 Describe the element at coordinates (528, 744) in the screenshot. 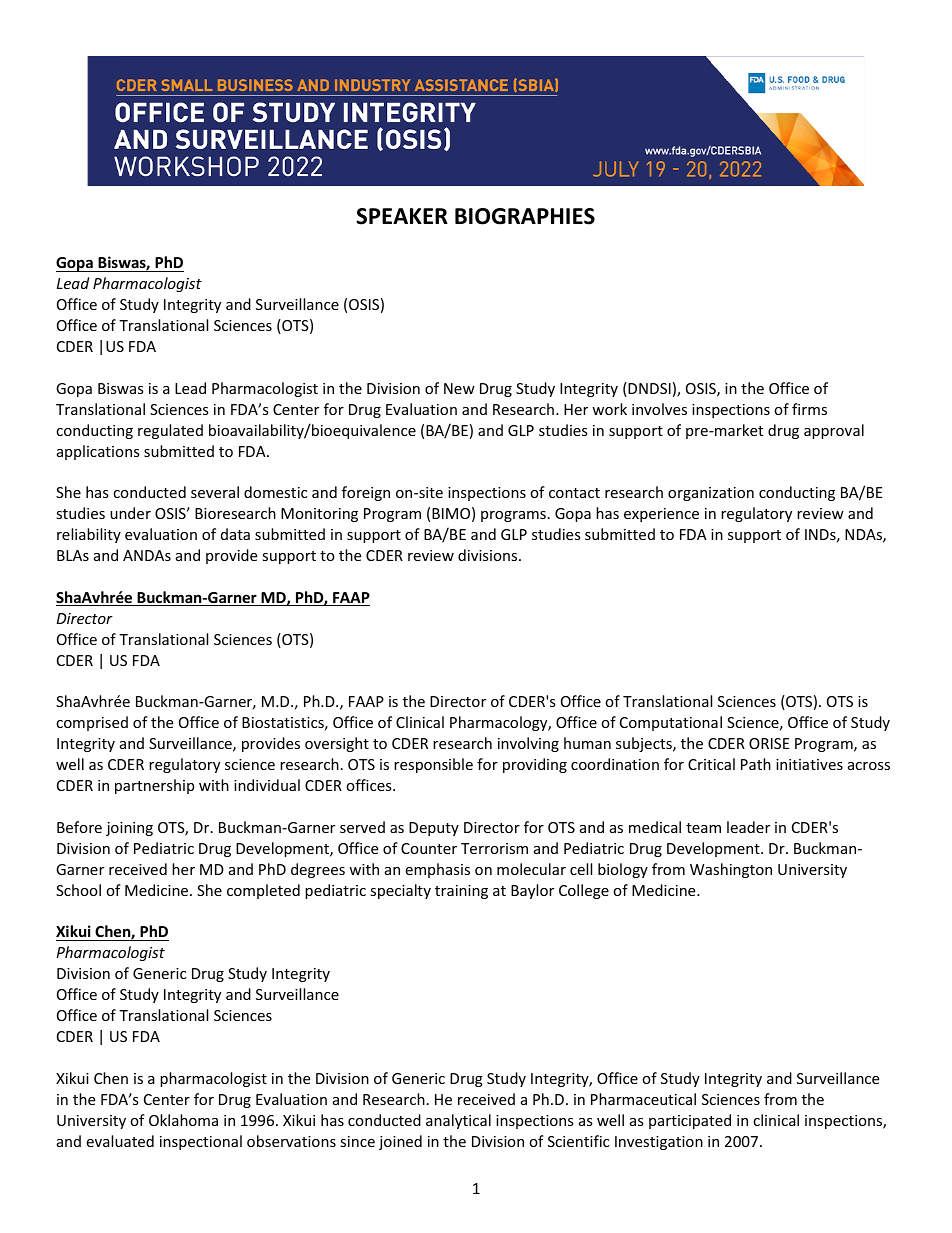

I see `involving` at that location.
